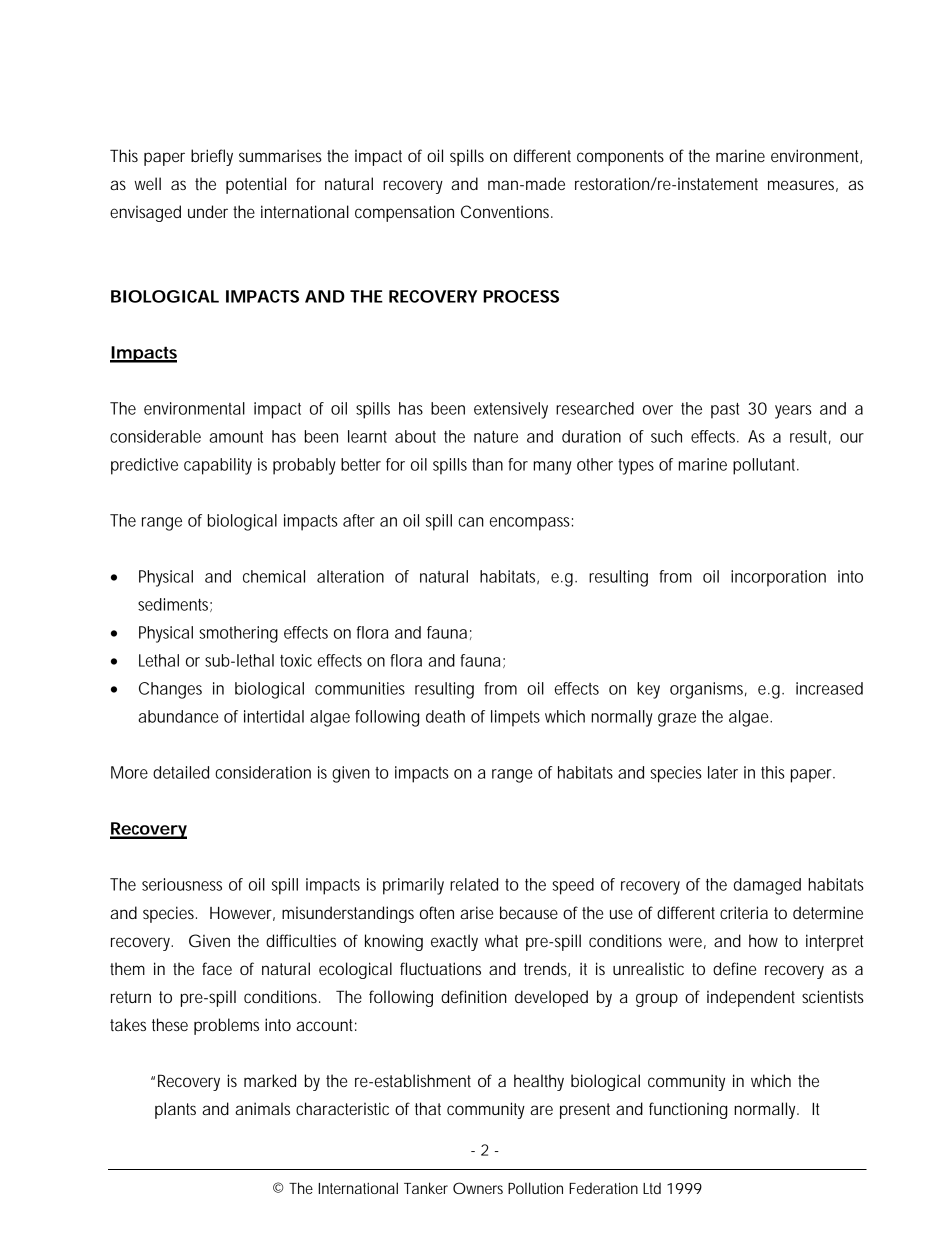  Describe the element at coordinates (175, 1110) in the document. I see `plants` at that location.
